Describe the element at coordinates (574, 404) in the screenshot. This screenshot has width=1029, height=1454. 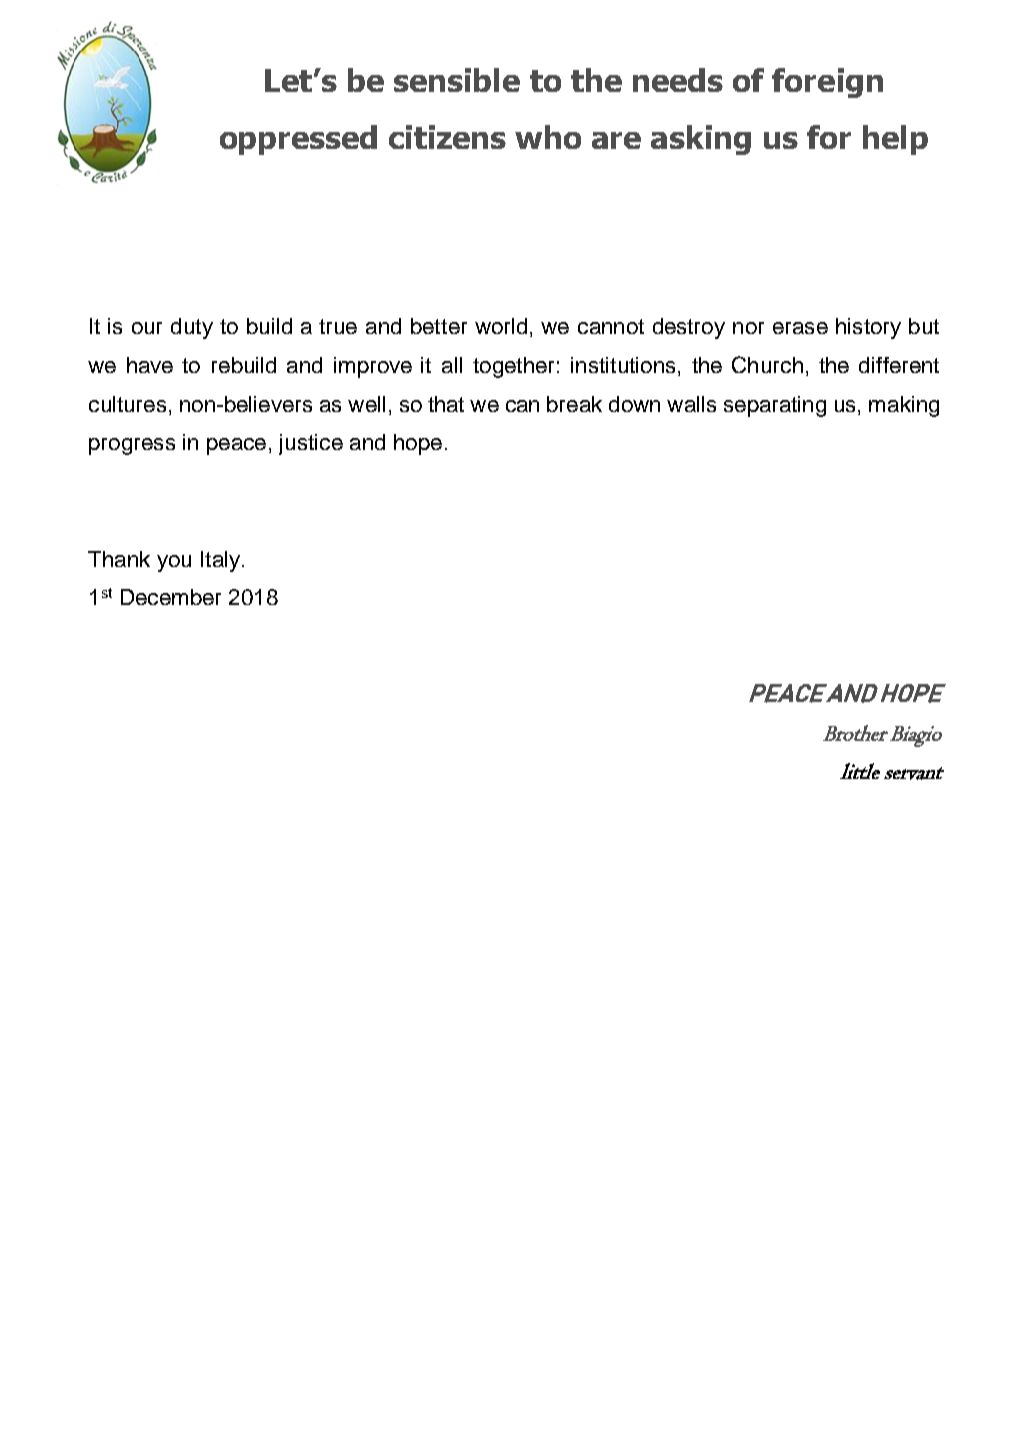
I see `break` at that location.
